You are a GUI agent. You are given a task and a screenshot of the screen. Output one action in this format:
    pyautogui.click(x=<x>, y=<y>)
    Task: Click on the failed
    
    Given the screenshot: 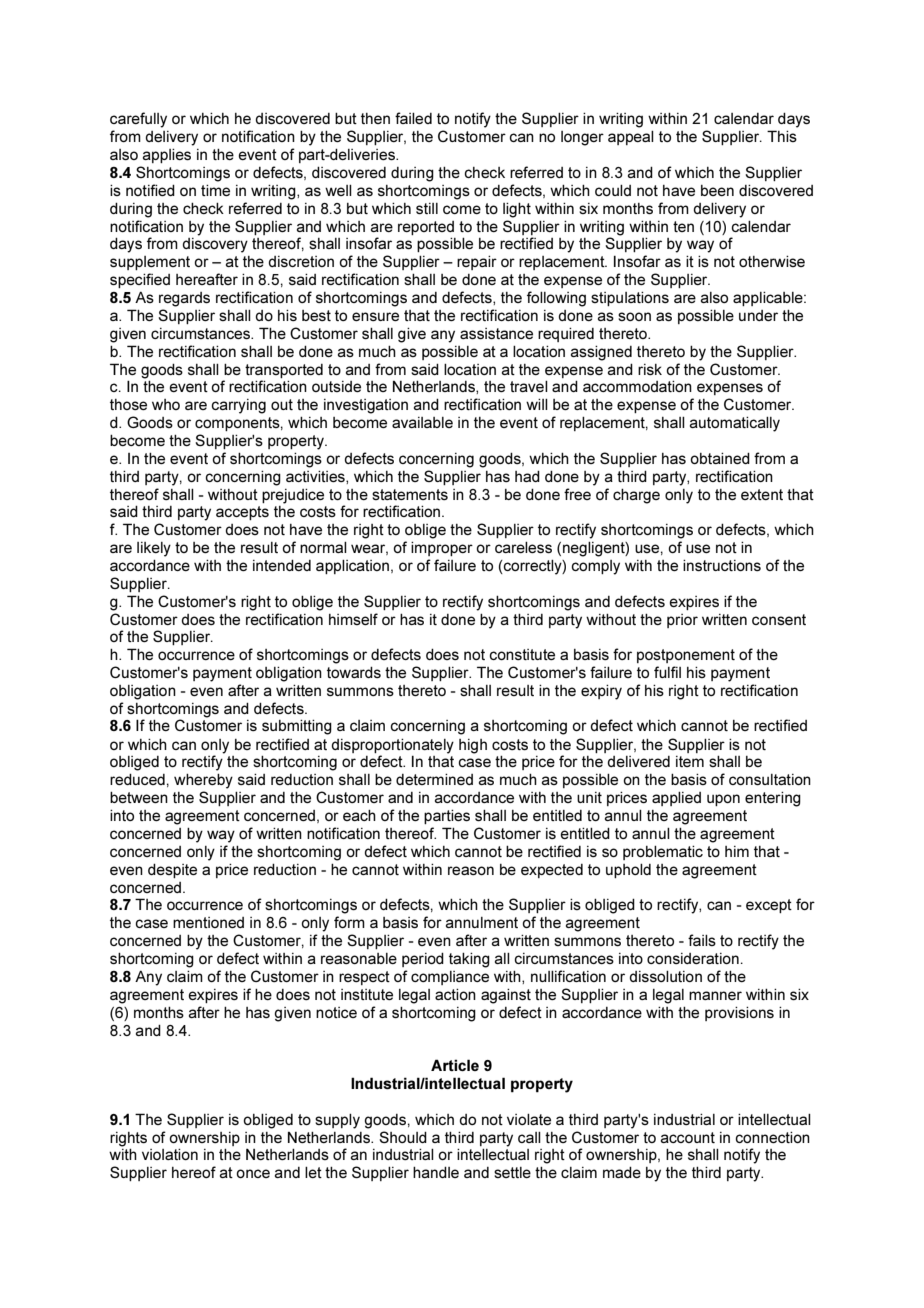 What is the action you would take?
    pyautogui.click(x=413, y=118)
